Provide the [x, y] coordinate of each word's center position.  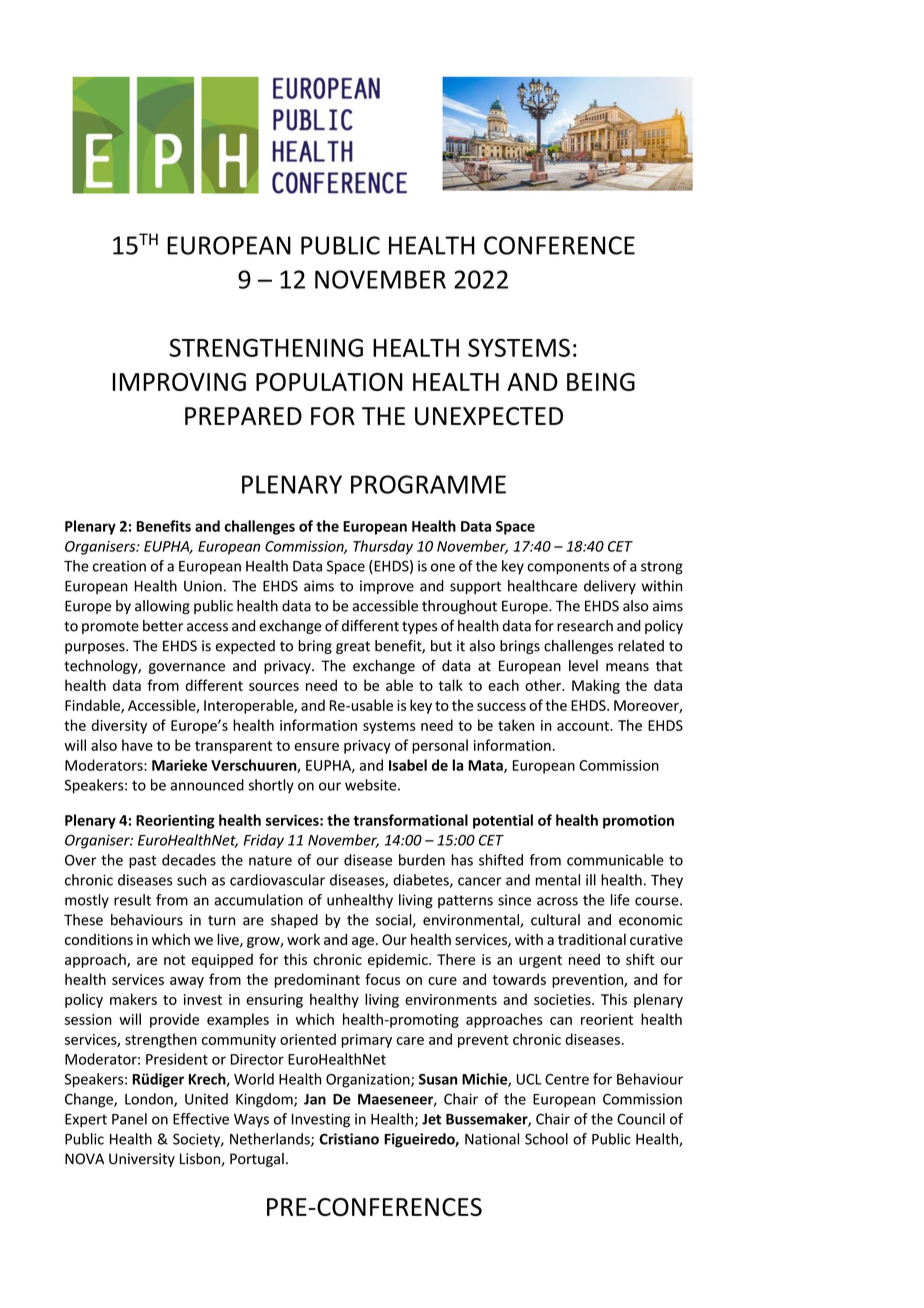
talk [450, 685]
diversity [119, 726]
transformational [410, 820]
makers [133, 999]
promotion [638, 821]
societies [563, 999]
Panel [129, 1119]
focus [382, 979]
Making [596, 686]
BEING [601, 382]
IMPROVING [179, 382]
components [568, 568]
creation [119, 566]
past [143, 862]
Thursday [383, 547]
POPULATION [329, 382]
